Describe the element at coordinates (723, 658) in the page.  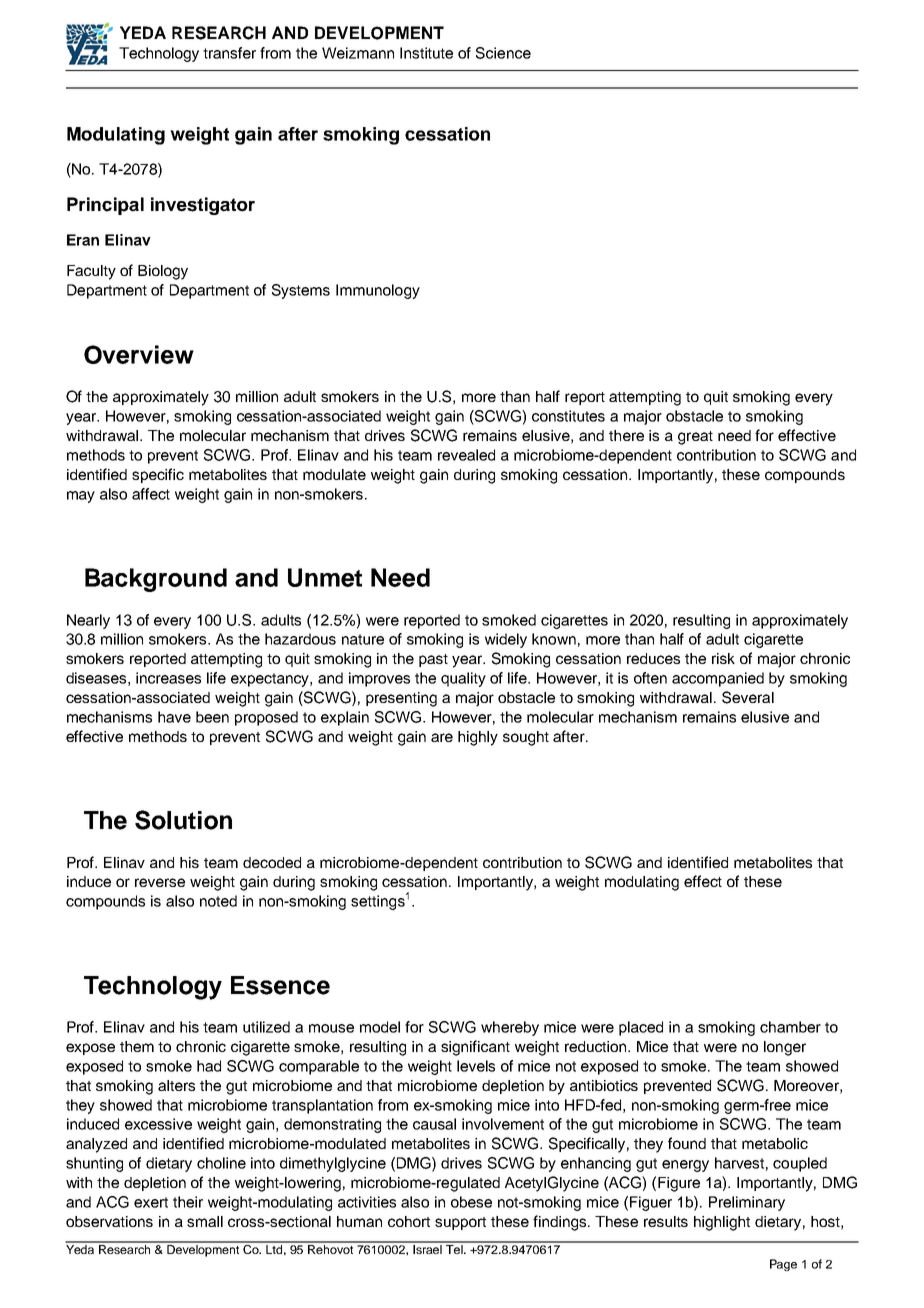
I see `risk` at that location.
